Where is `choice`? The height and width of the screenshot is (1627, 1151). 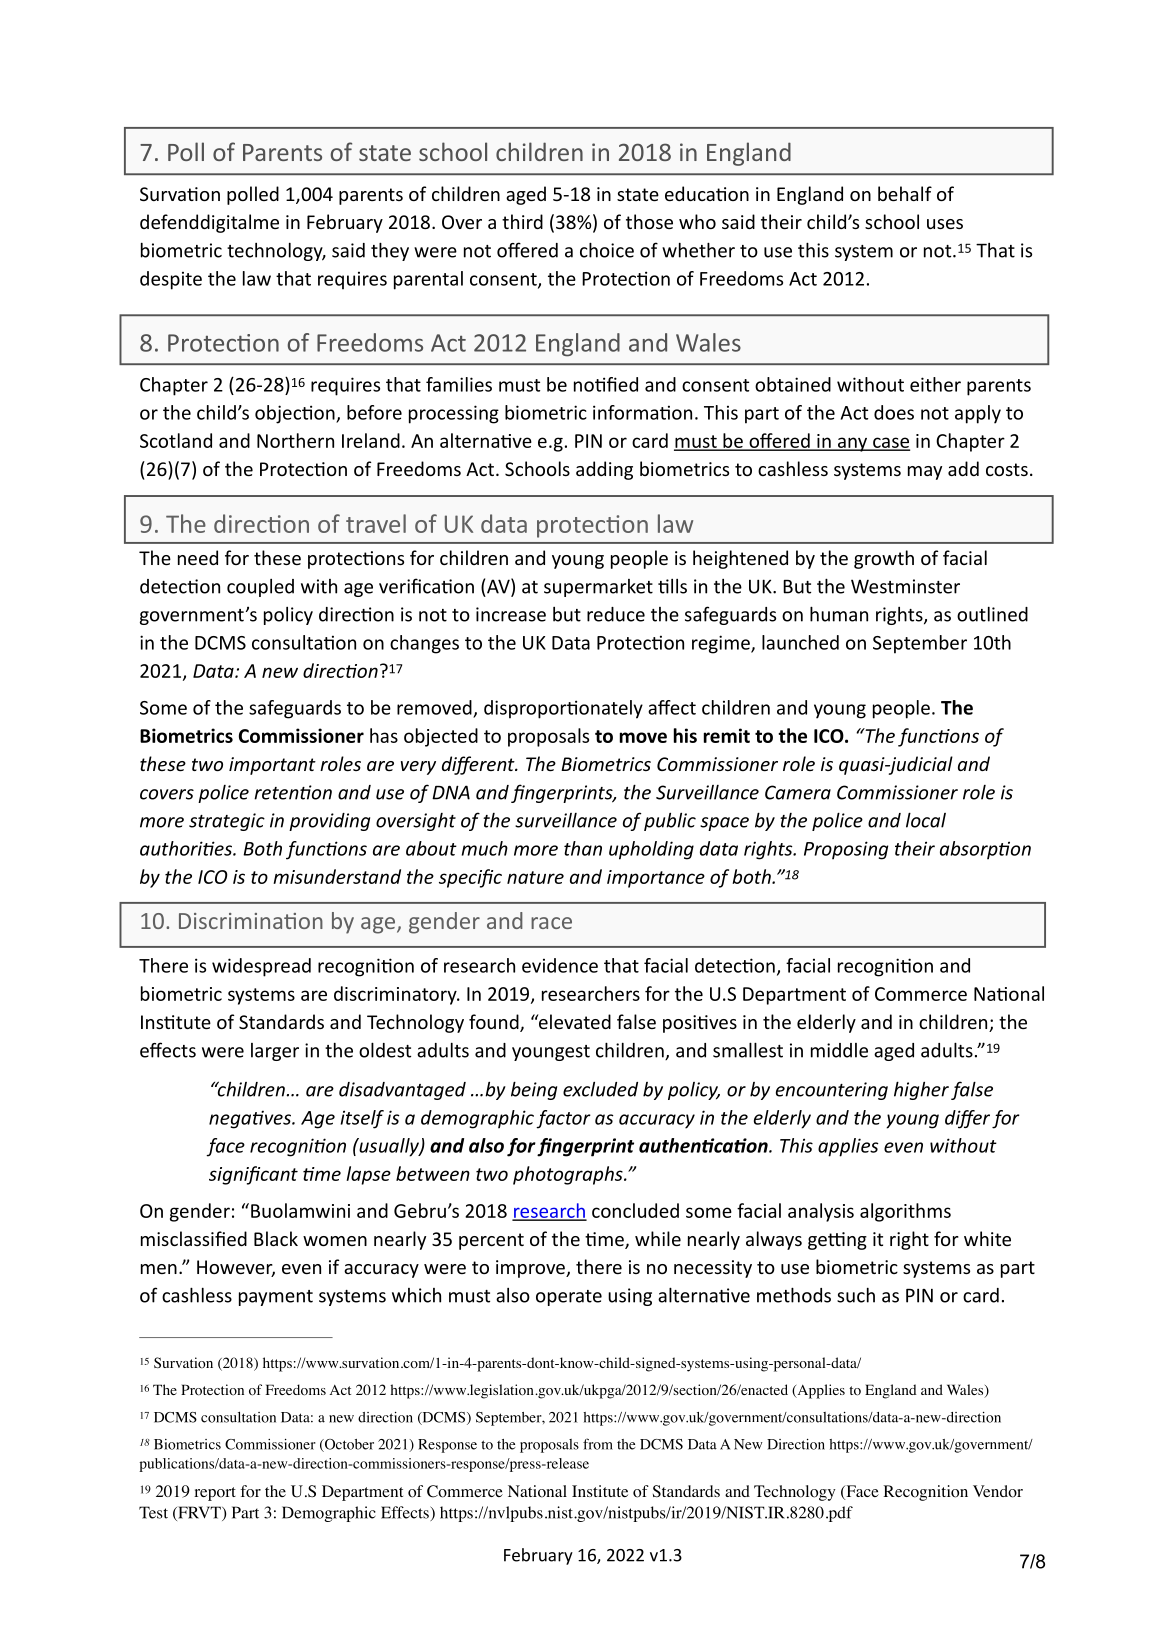 choice is located at coordinates (607, 250).
